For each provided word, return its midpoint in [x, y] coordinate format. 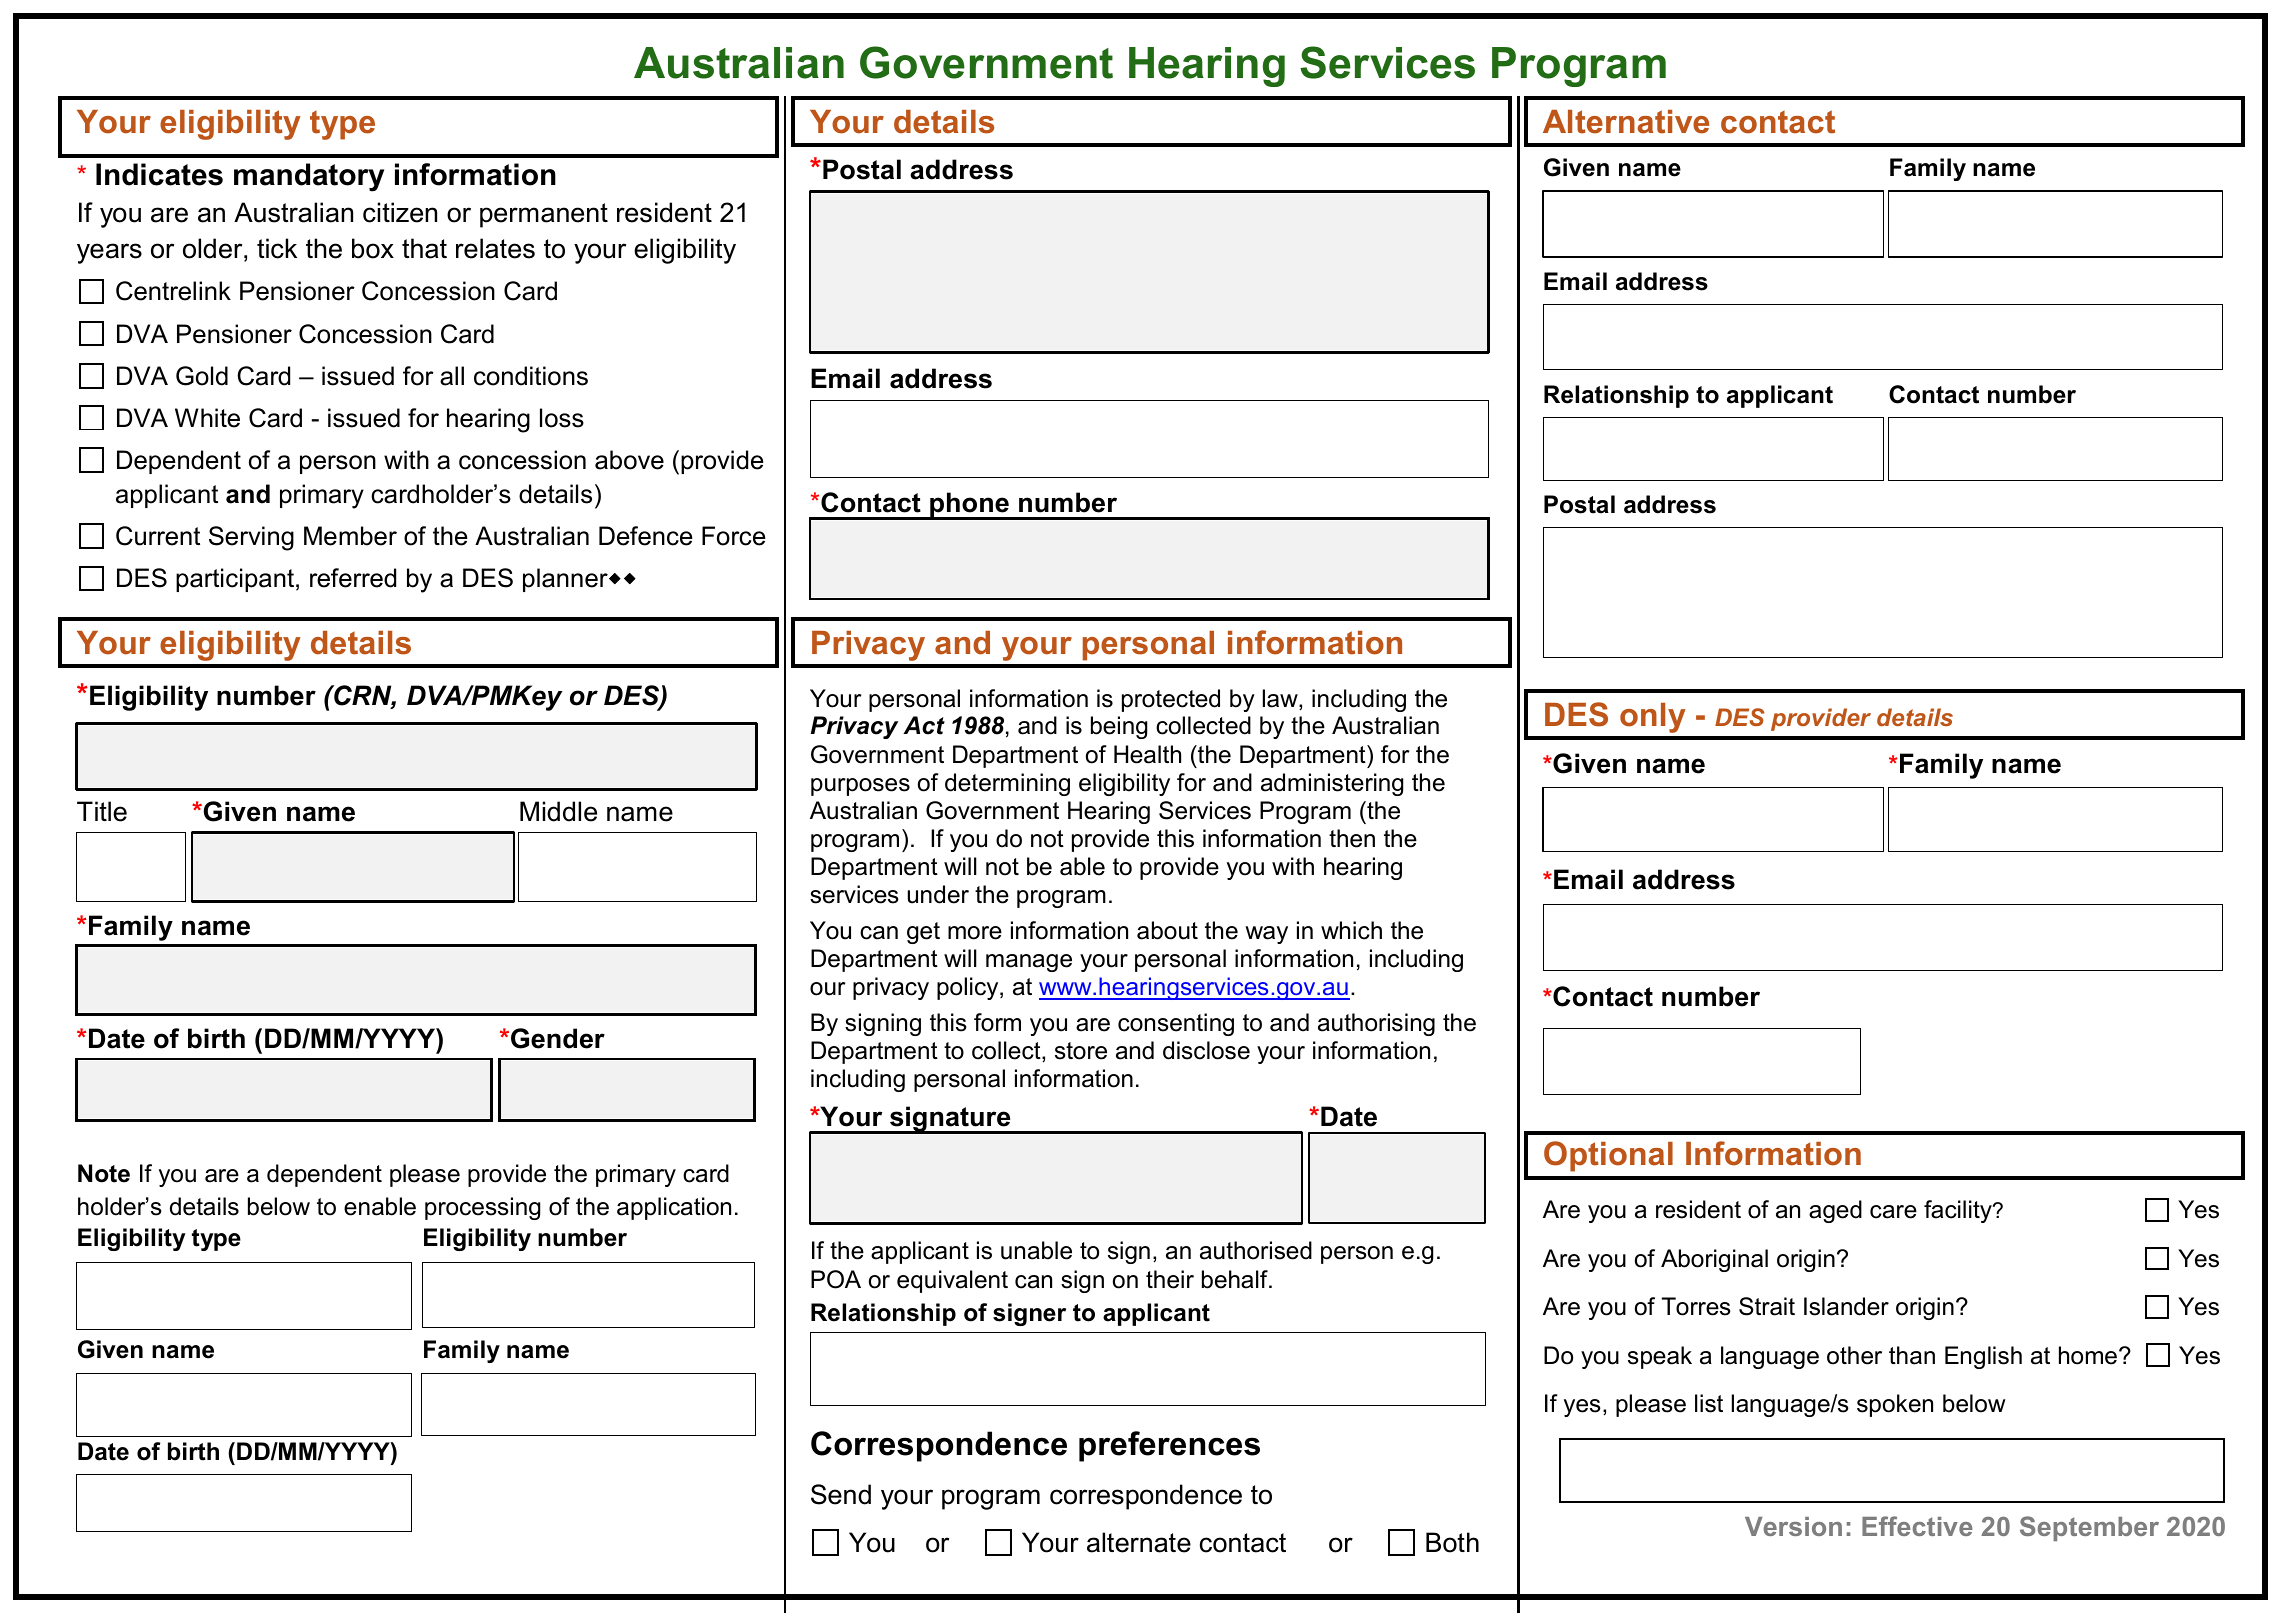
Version [1793, 1526]
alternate [1139, 1542]
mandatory [309, 177]
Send [841, 1494]
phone [969, 506]
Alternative [1626, 122]
